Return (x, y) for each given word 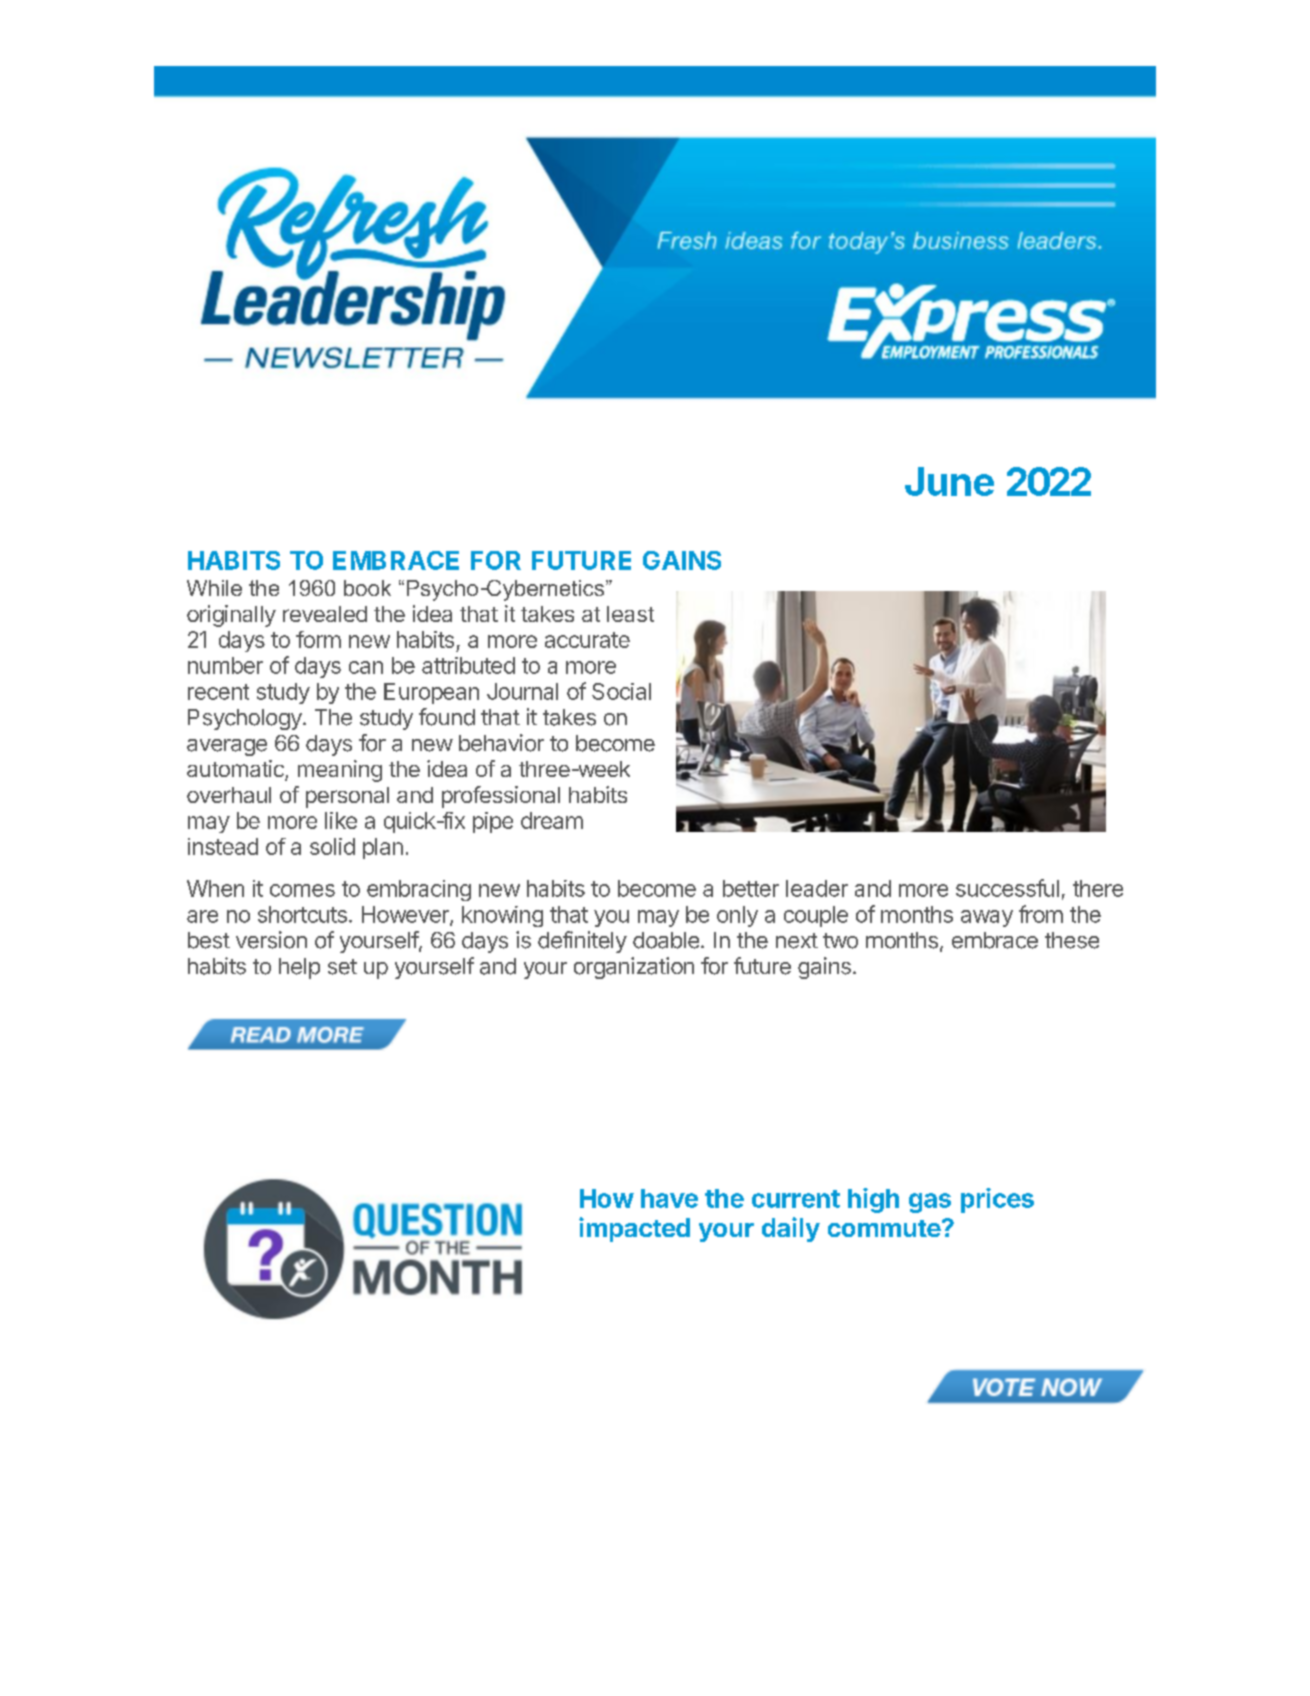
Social (621, 691)
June (949, 481)
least (630, 614)
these (1072, 940)
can (366, 667)
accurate (587, 640)
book (367, 588)
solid (332, 846)
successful (1007, 888)
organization (634, 968)
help (299, 968)
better (751, 888)
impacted (634, 1229)
